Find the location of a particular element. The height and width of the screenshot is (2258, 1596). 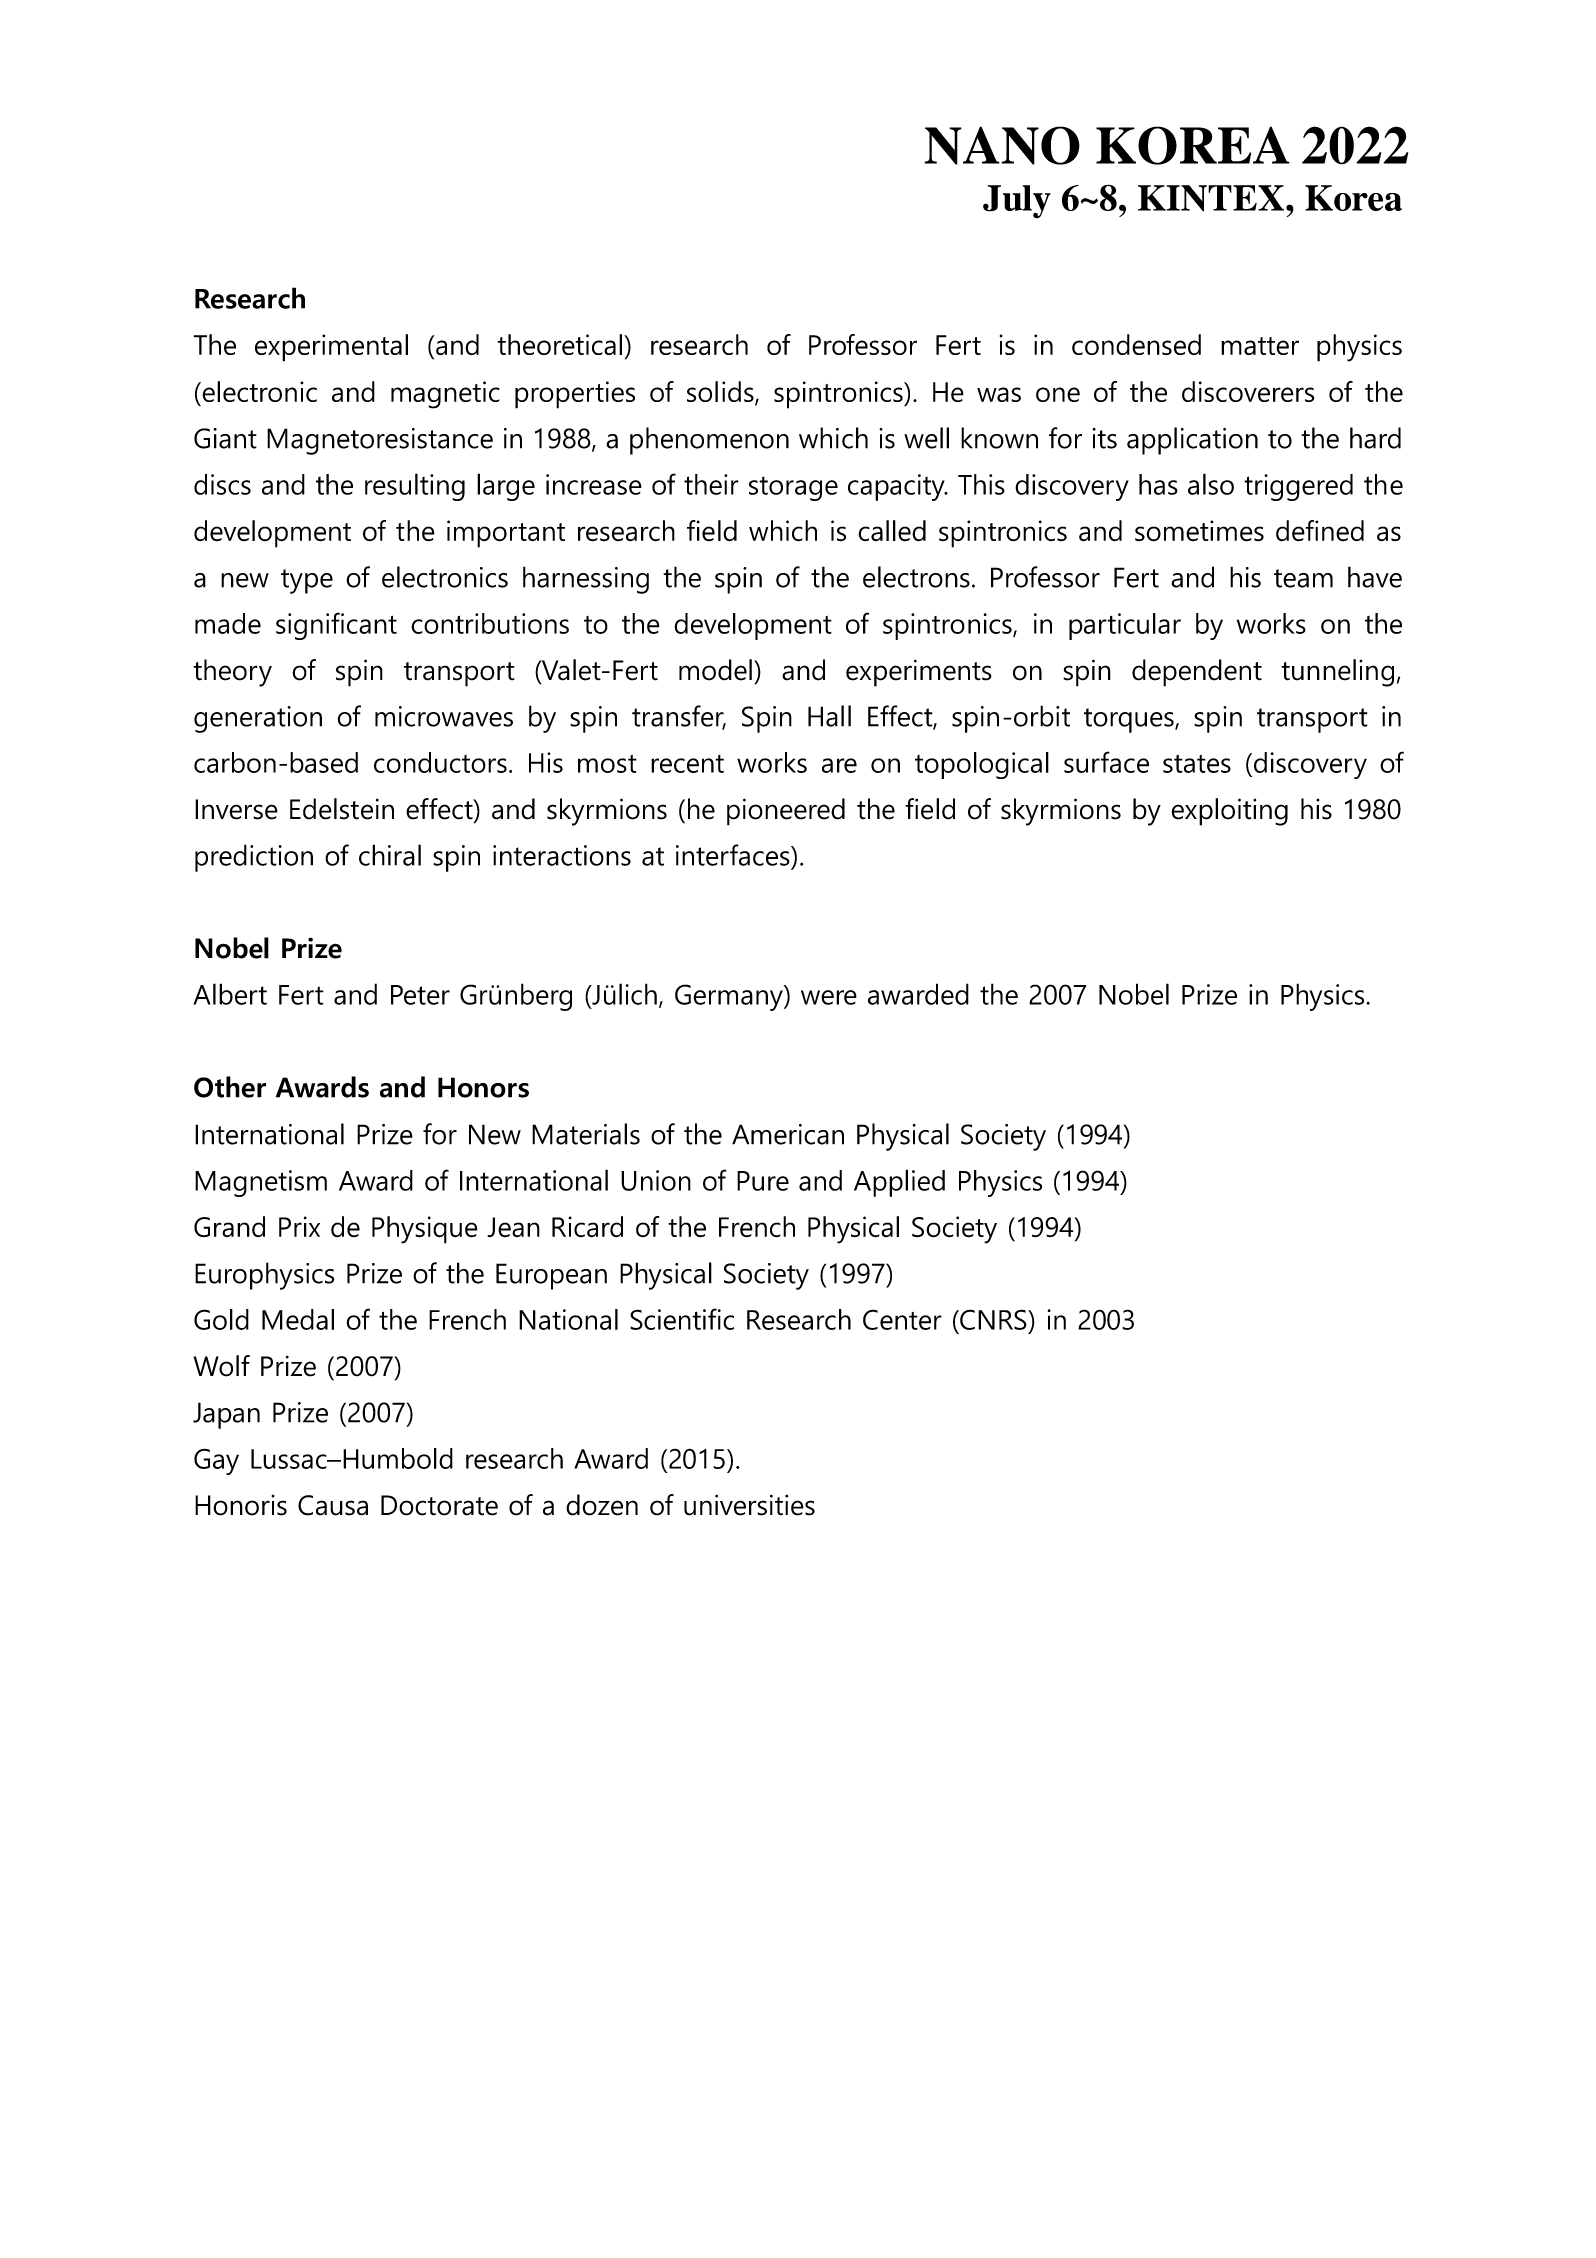

model is located at coordinates (715, 670).
